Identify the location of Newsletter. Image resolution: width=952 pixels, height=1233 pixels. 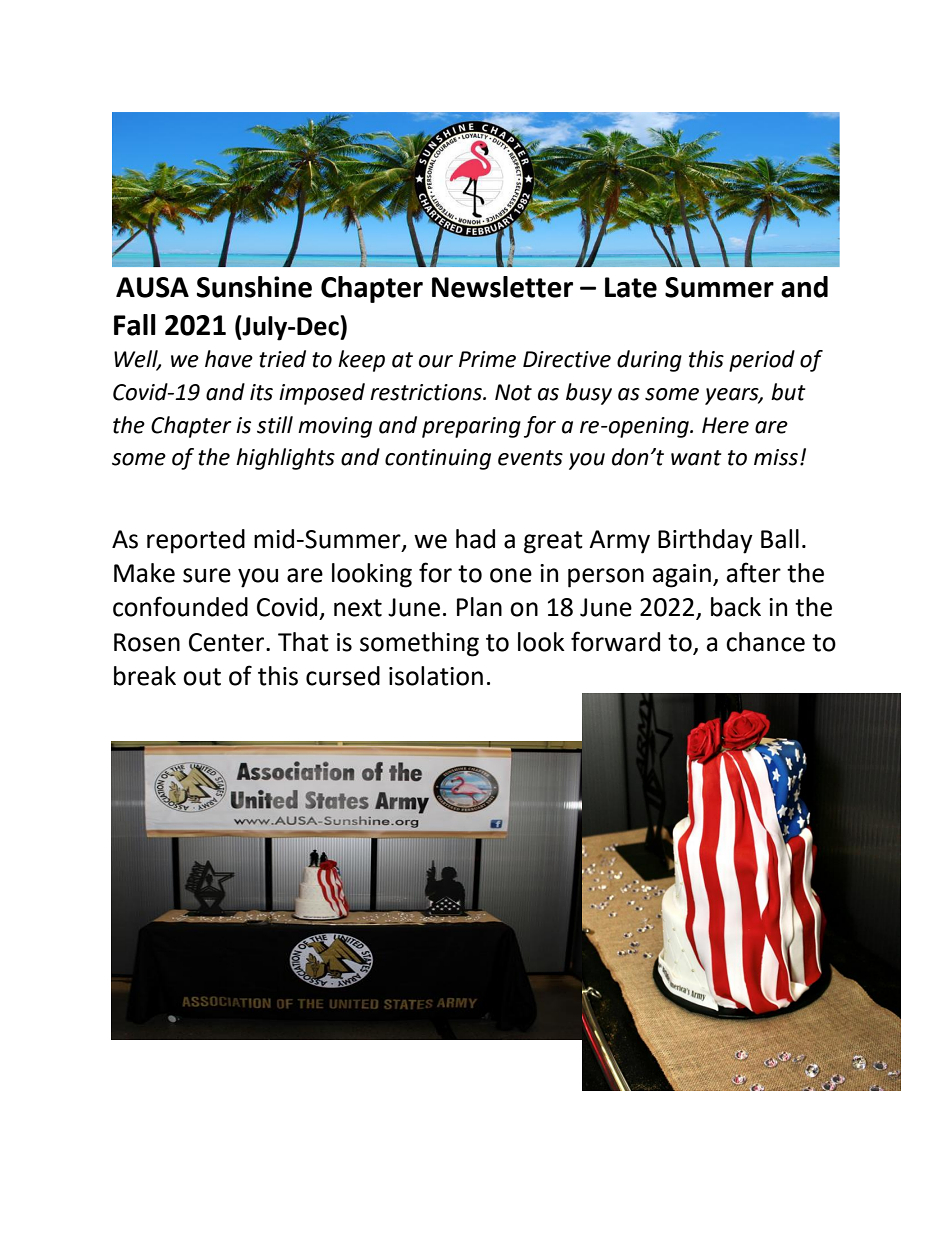
(502, 287).
